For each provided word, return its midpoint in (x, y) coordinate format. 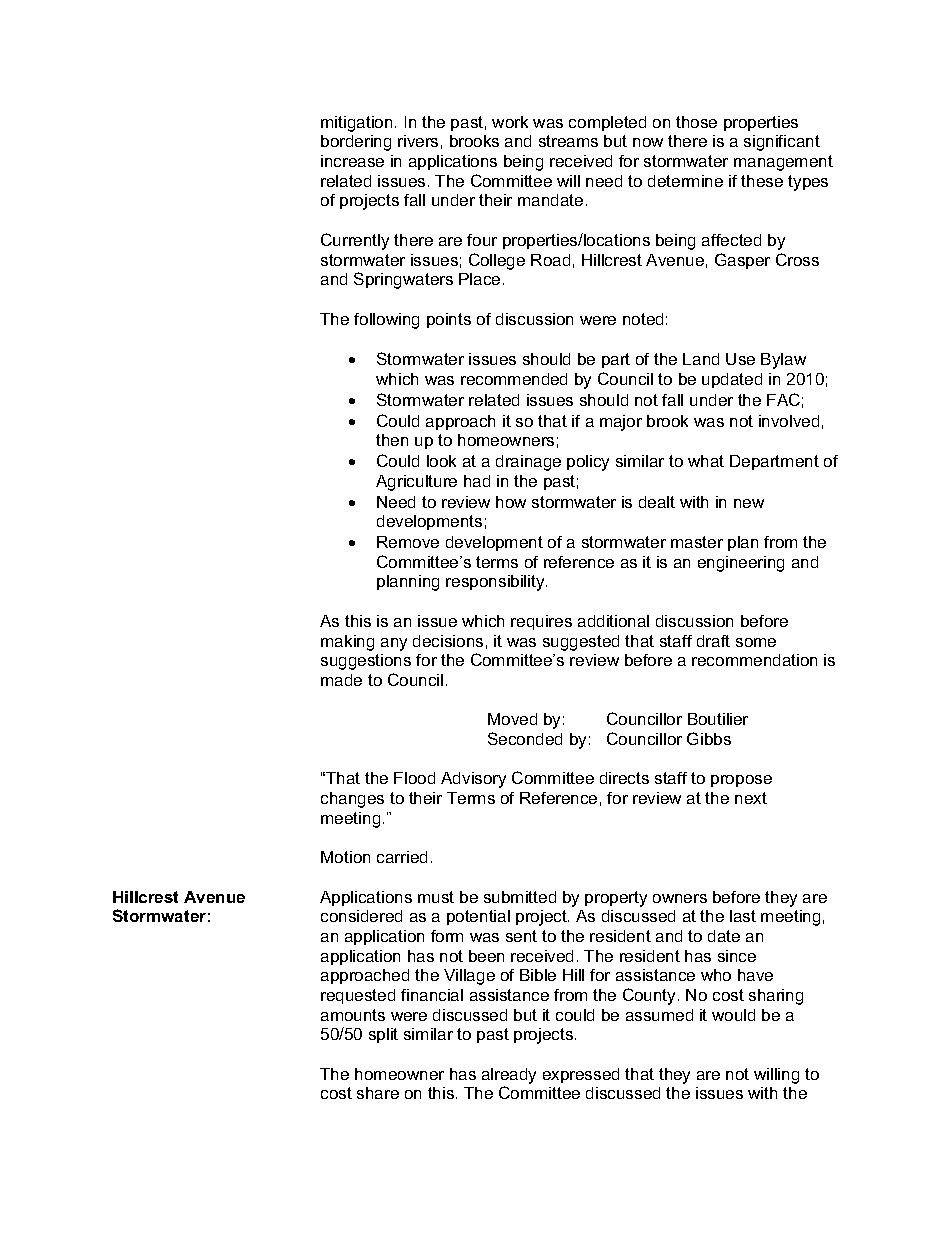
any (394, 644)
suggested (581, 643)
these (762, 181)
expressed (581, 1075)
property (616, 899)
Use (740, 359)
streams (568, 141)
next (751, 798)
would (733, 1015)
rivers (418, 141)
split (383, 1035)
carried (402, 857)
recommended (514, 379)
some (756, 642)
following (386, 321)
